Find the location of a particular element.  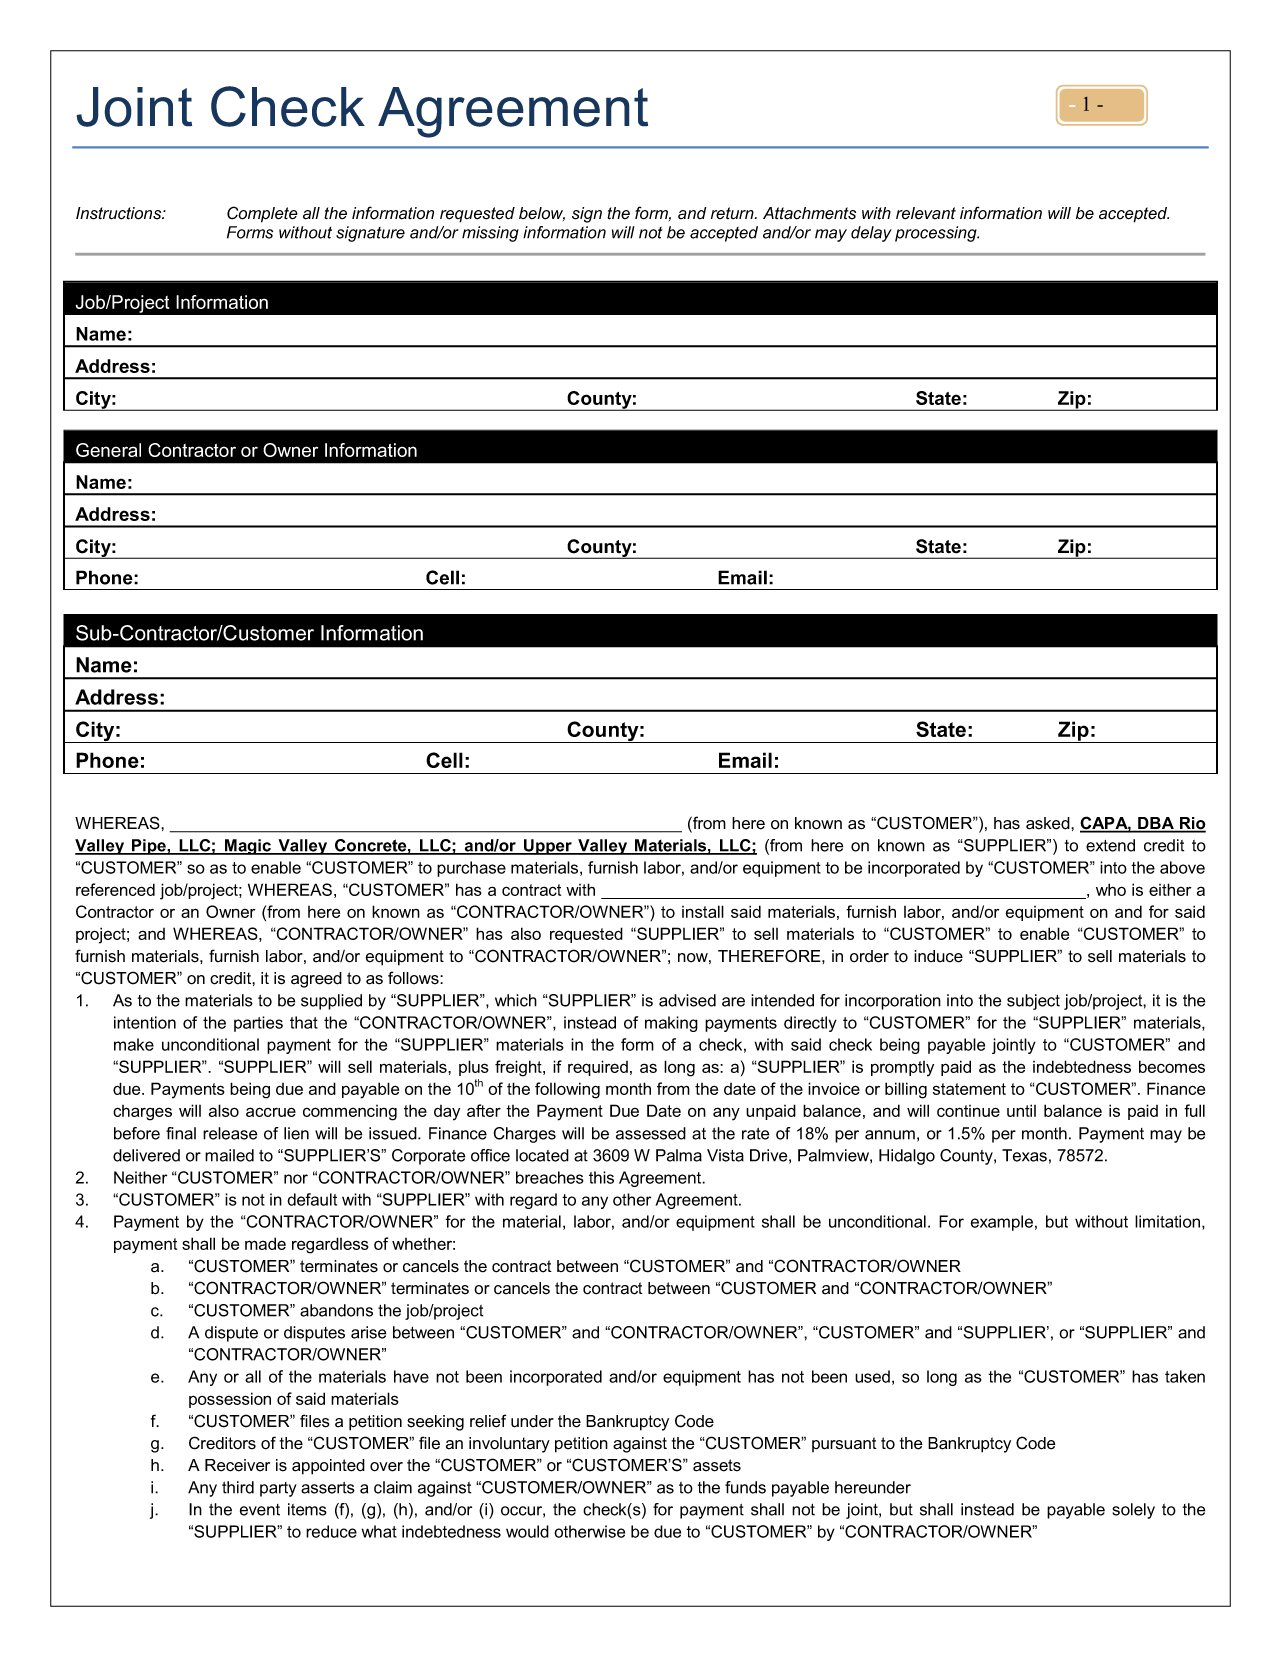

Magic is located at coordinates (248, 847).
